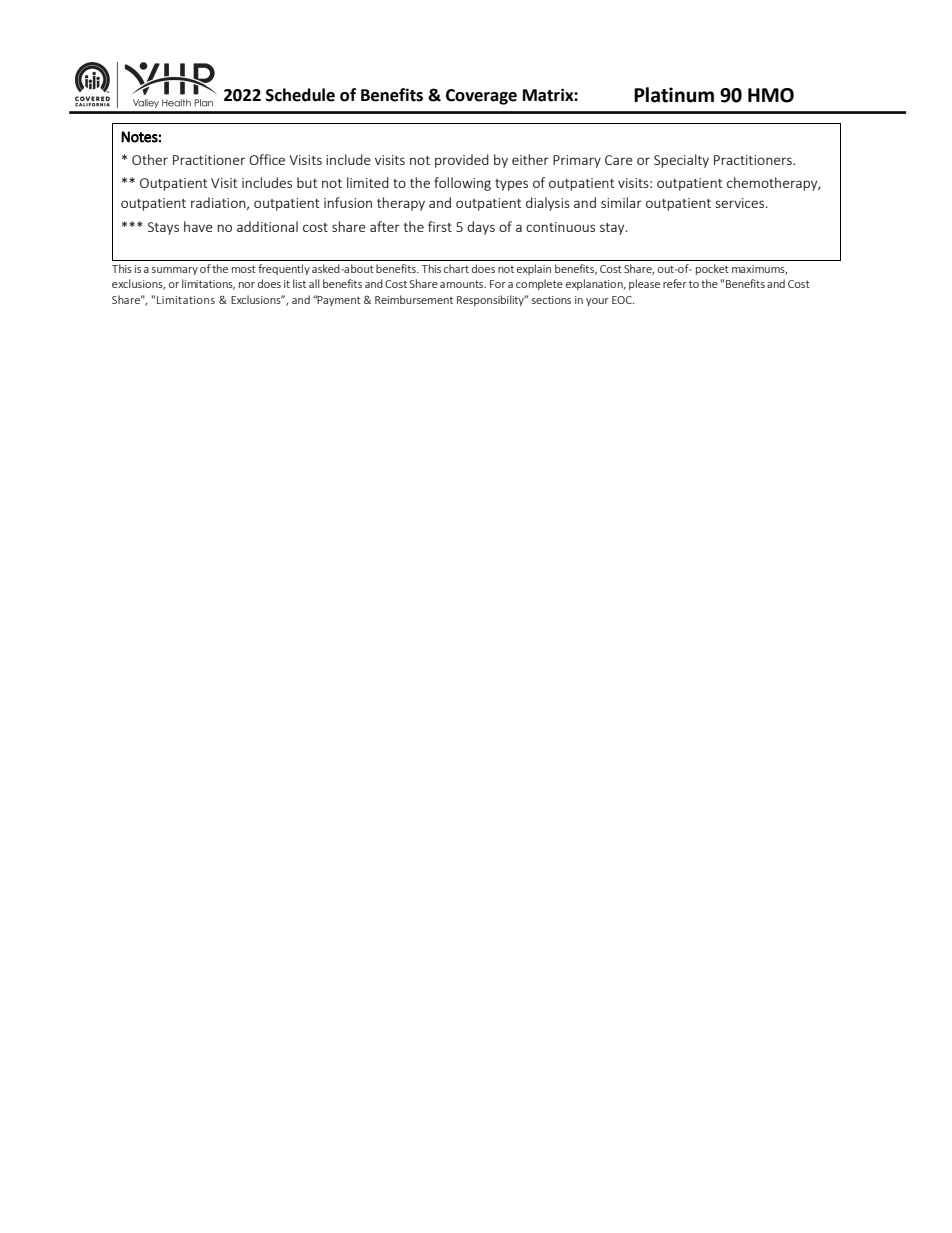  Describe the element at coordinates (300, 95) in the image. I see `Schedule` at that location.
